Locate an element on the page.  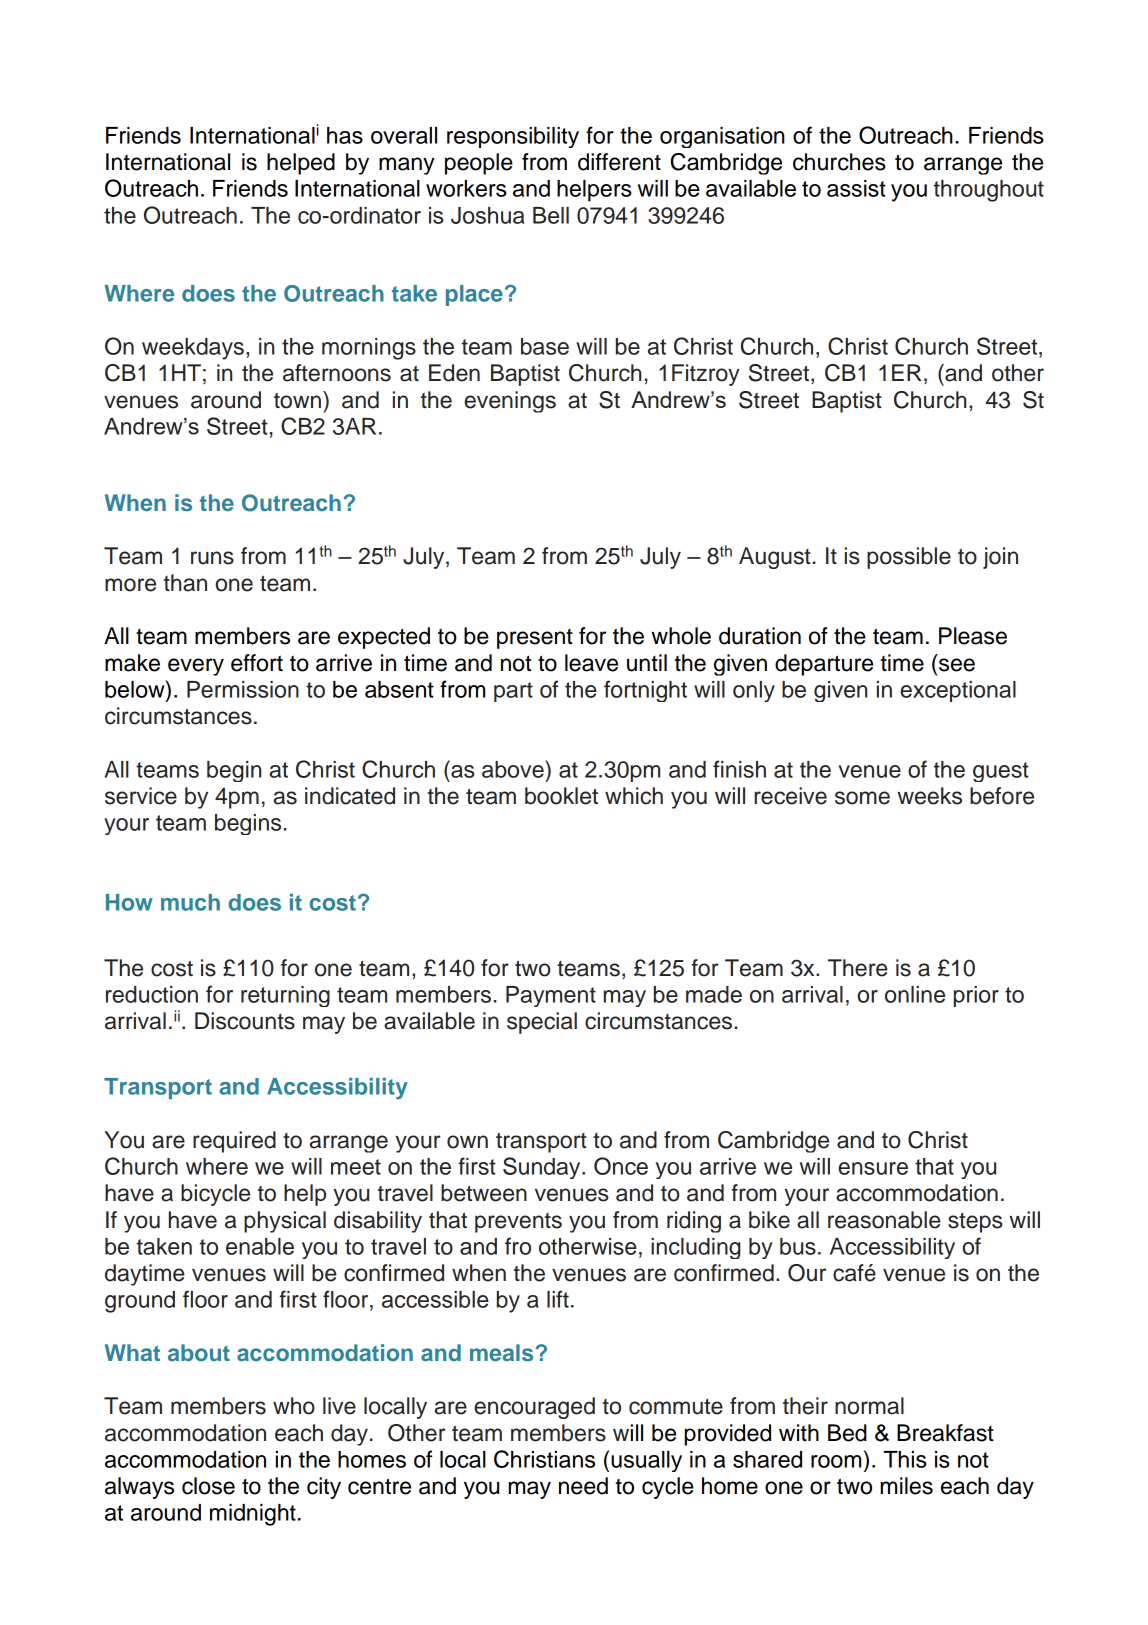
some is located at coordinates (862, 798).
